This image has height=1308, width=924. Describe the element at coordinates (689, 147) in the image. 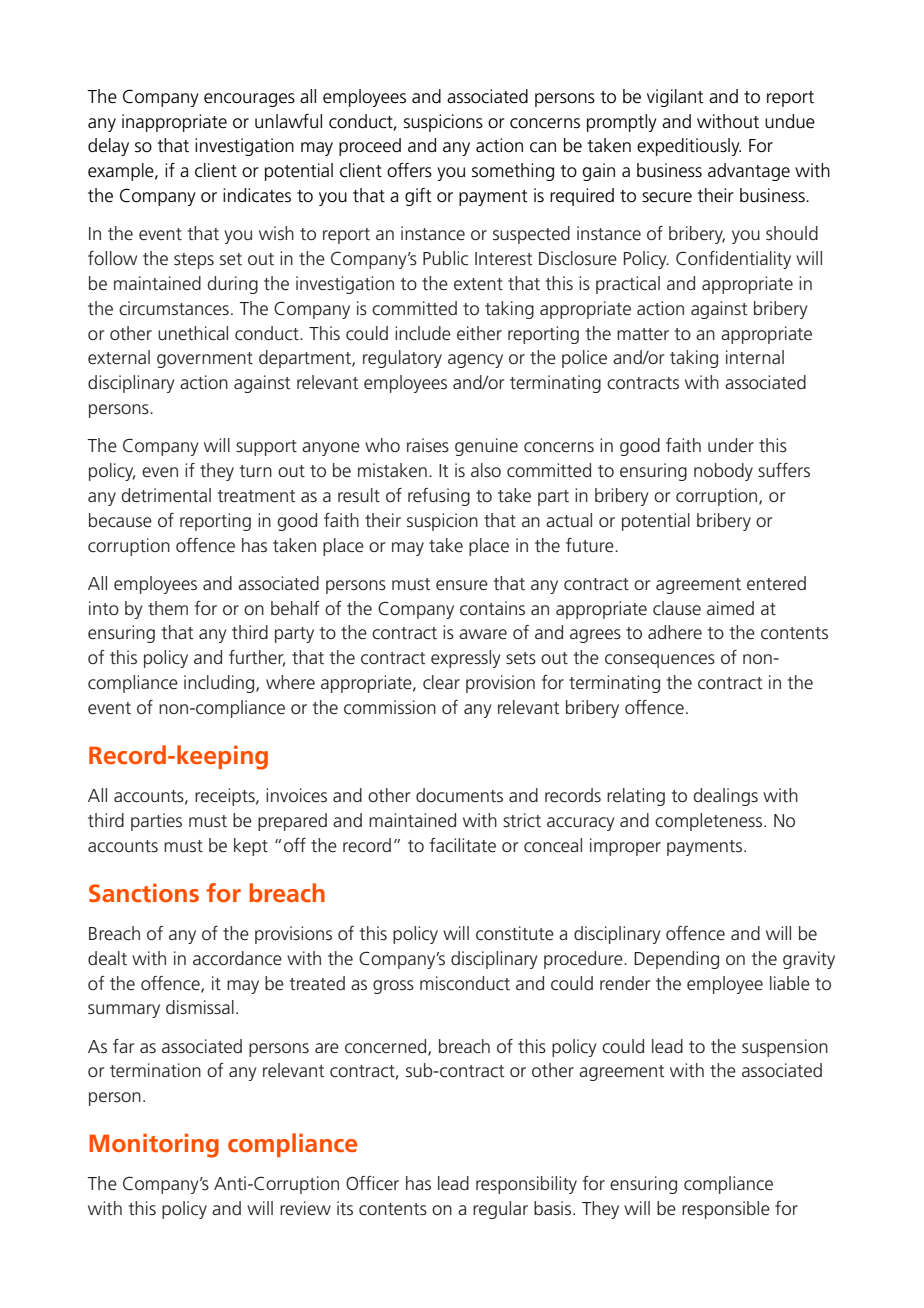

I see `expeditiously` at that location.
